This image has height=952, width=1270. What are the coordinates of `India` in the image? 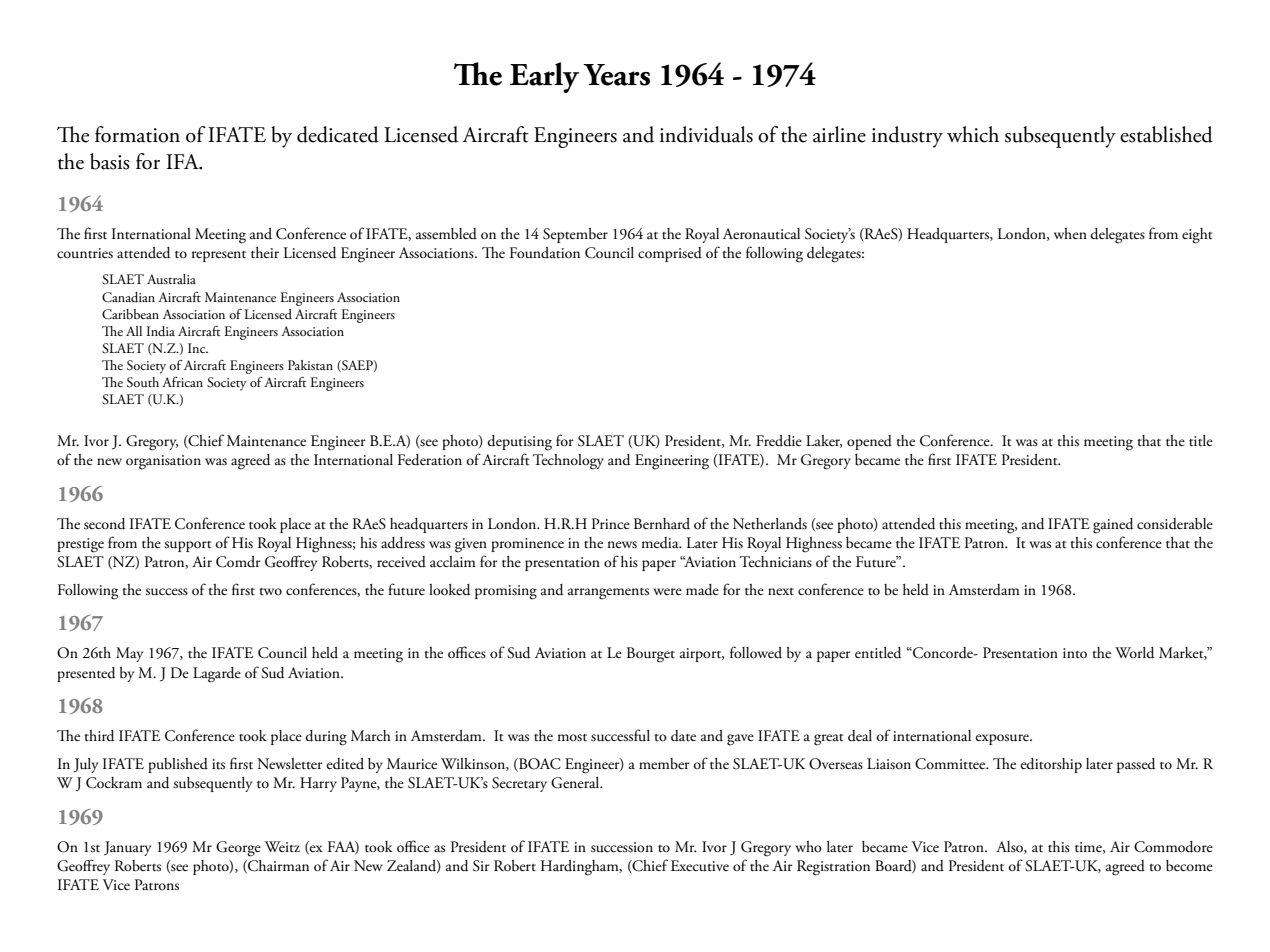 It's located at (161, 331).
